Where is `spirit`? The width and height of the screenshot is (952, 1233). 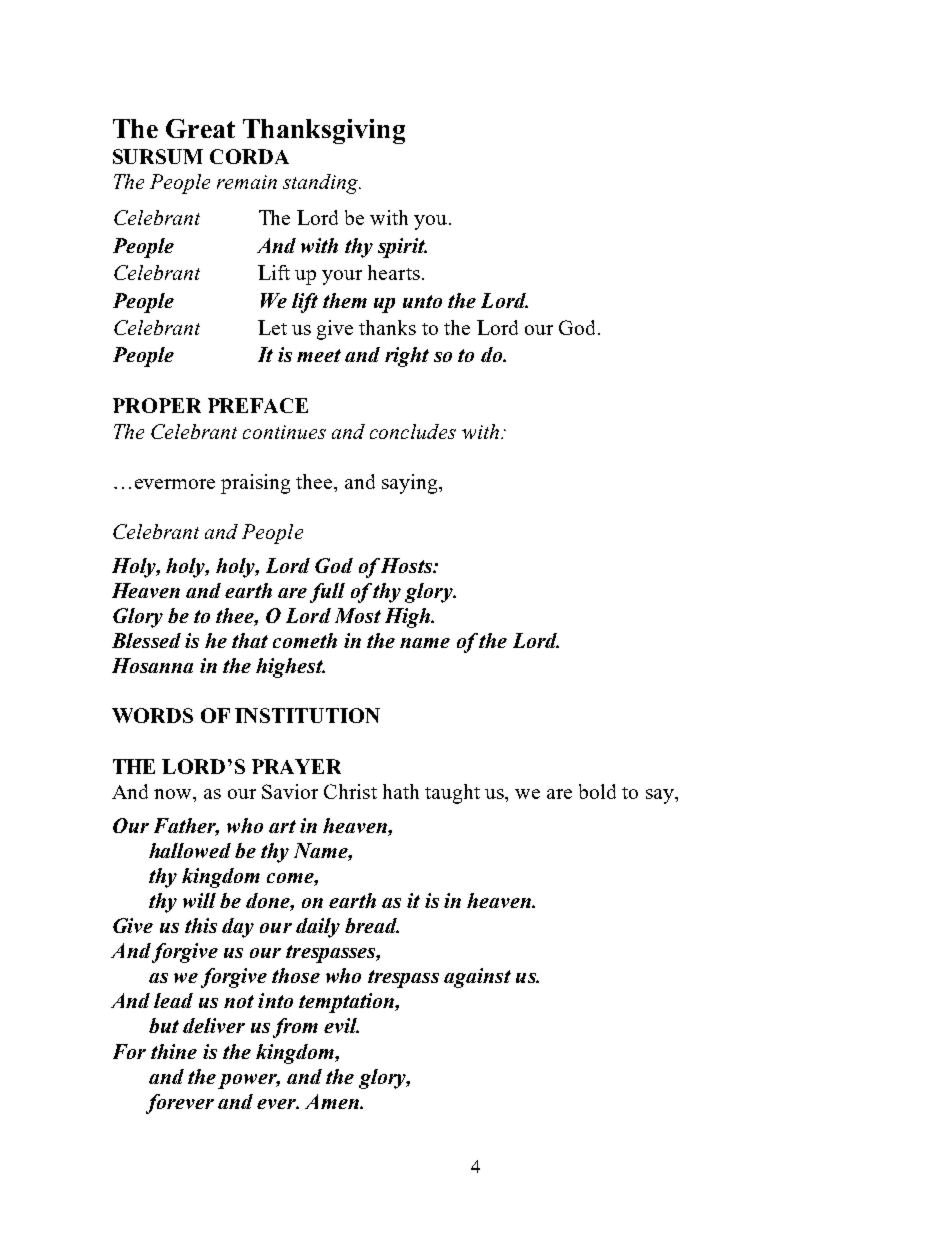 spirit is located at coordinates (402, 248).
